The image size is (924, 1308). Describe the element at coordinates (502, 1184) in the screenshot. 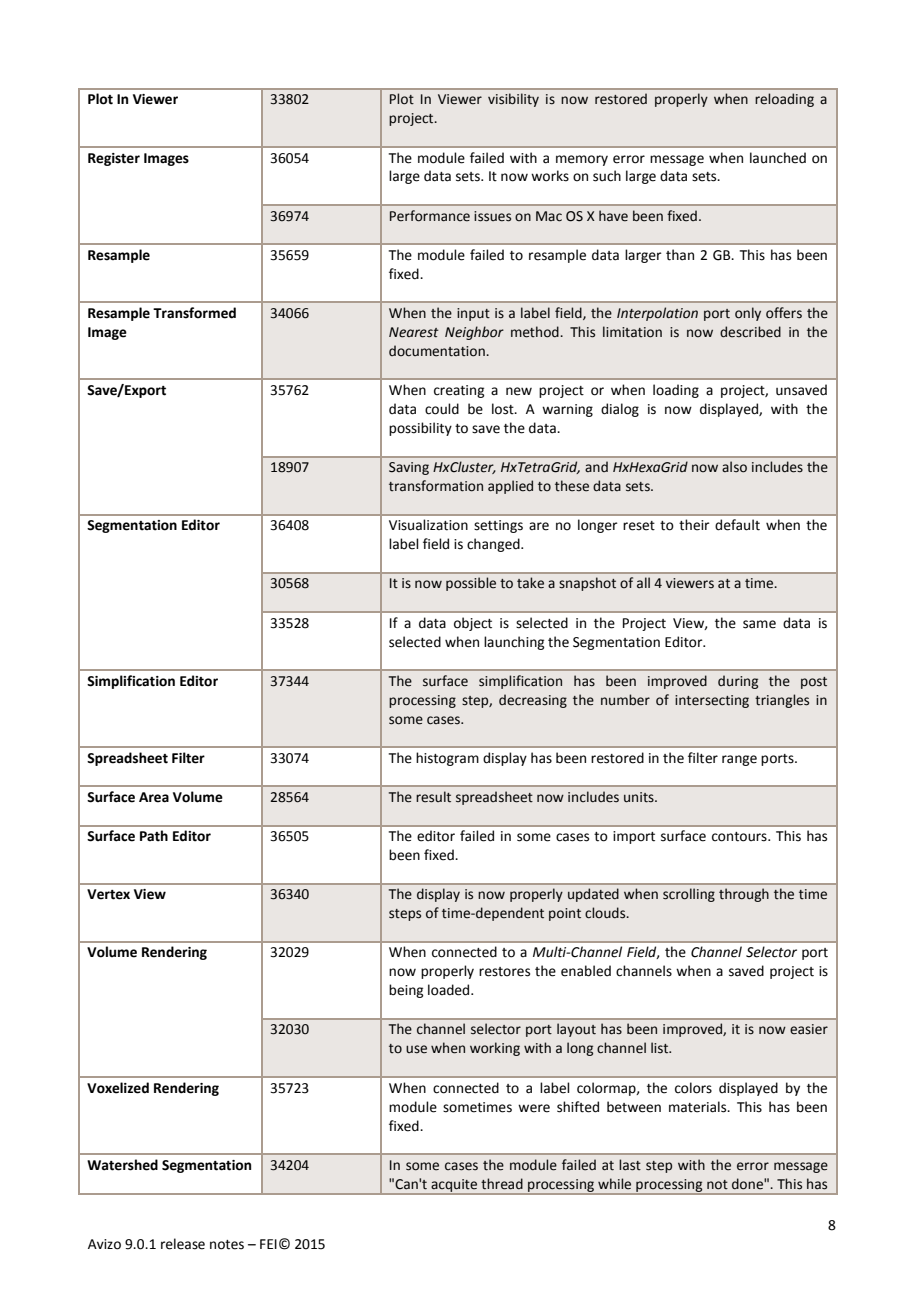

I see `thread` at that location.
